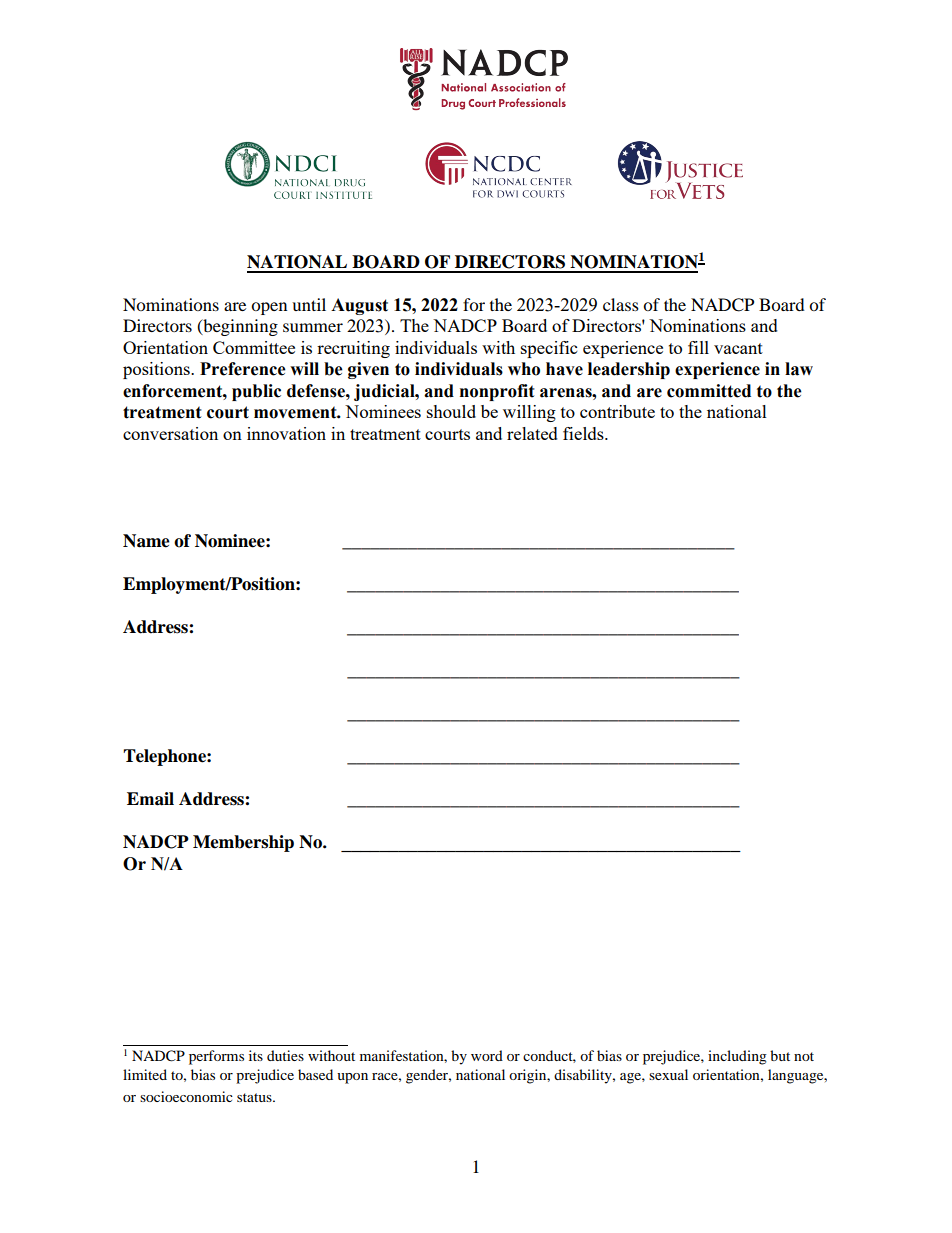  I want to click on beginning, so click(239, 327).
